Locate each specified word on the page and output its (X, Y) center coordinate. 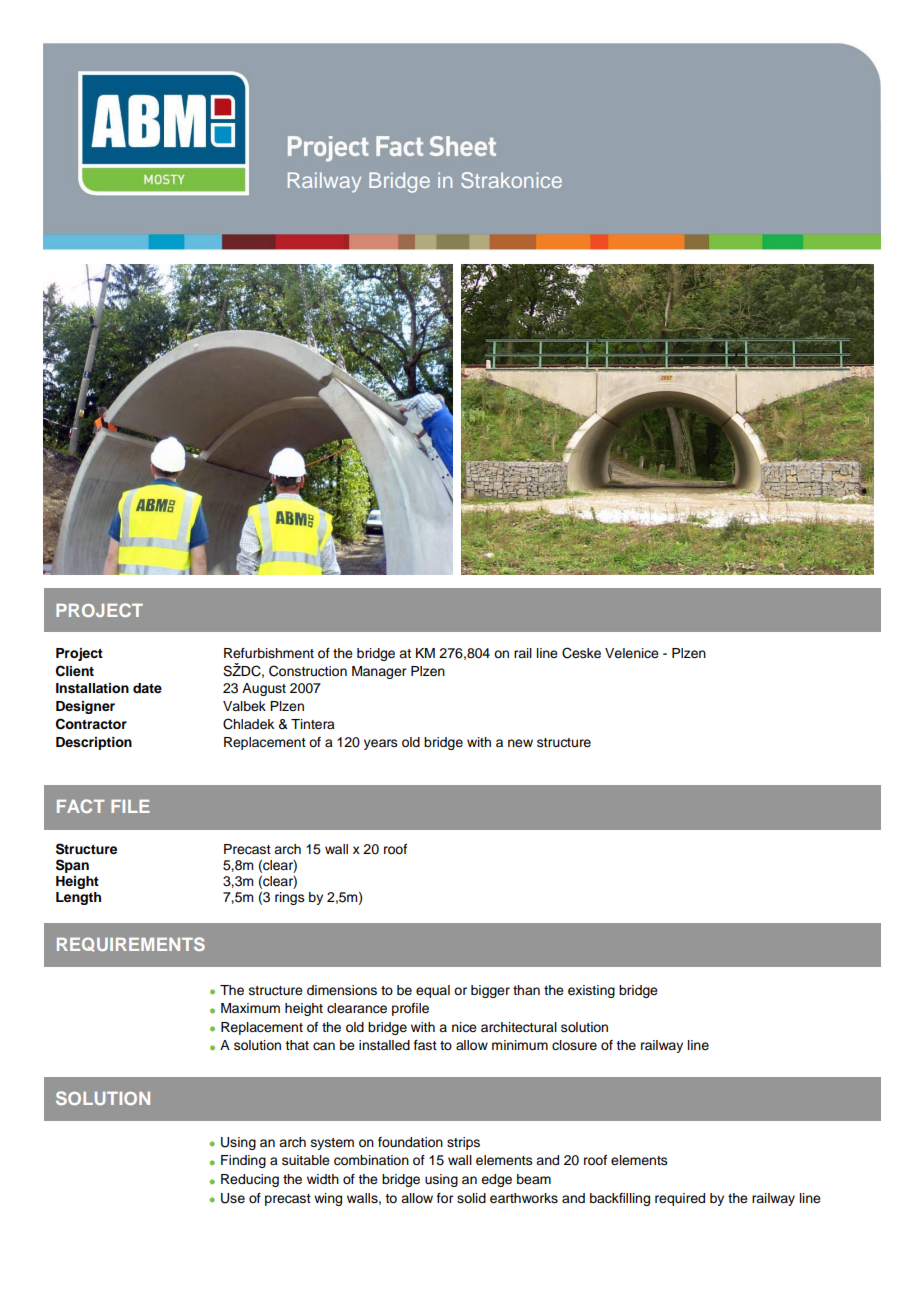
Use (233, 1198)
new (520, 743)
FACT (81, 806)
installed (384, 1045)
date (147, 688)
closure (574, 1045)
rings (290, 898)
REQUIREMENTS (131, 944)
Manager (379, 672)
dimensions (342, 990)
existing (591, 991)
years (381, 744)
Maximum (250, 1008)
